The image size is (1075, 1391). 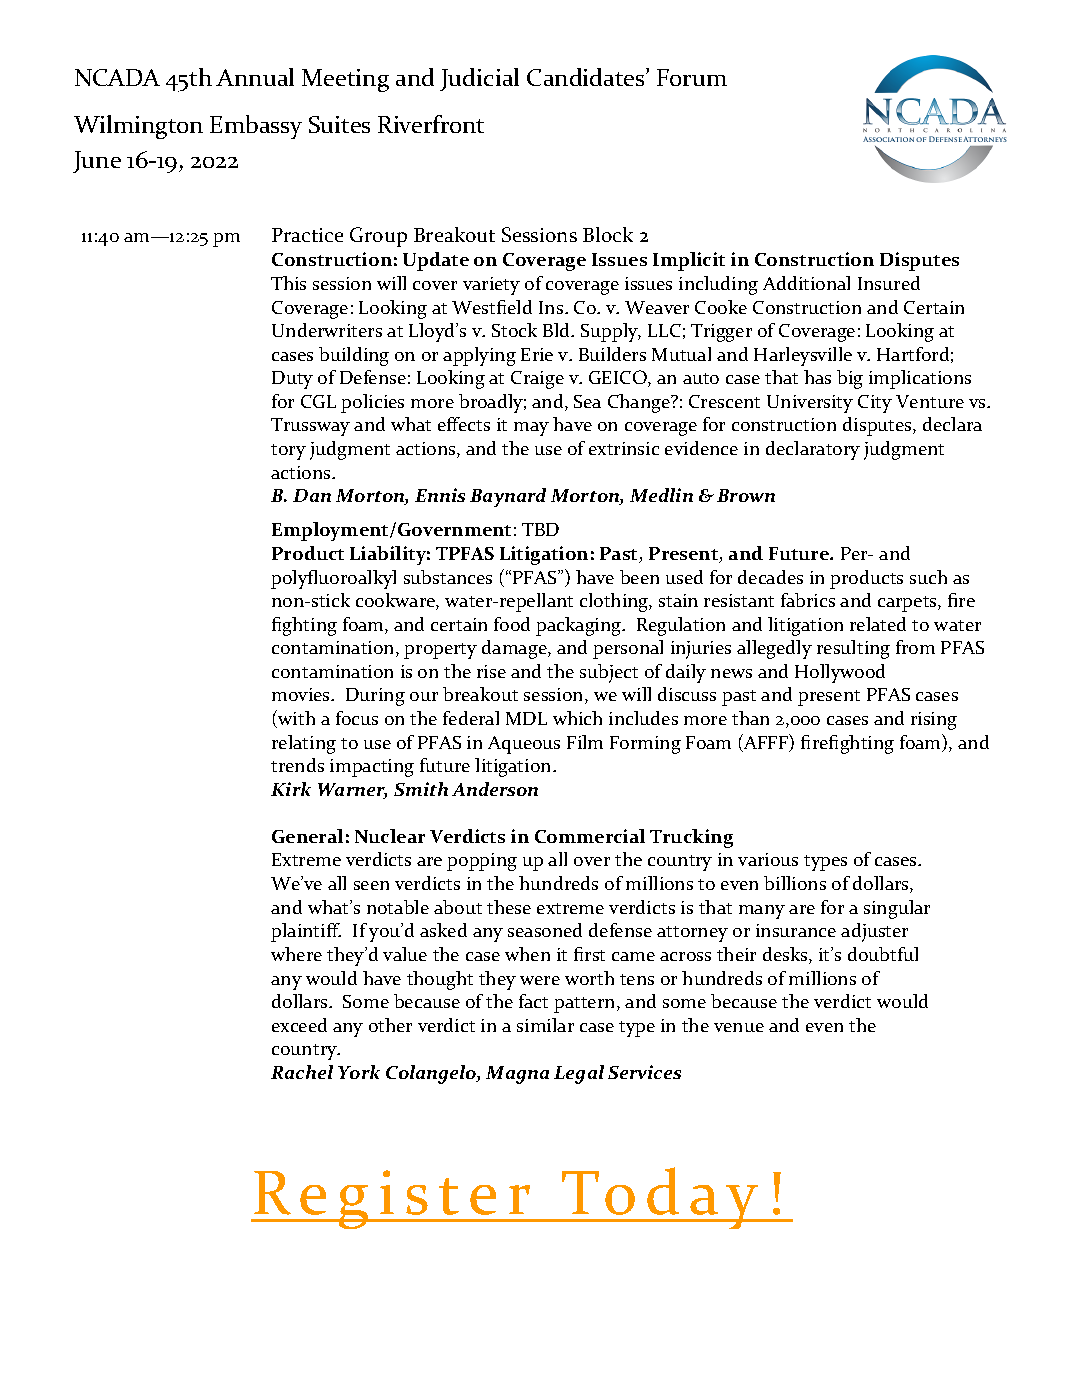 I want to click on Dan, so click(x=312, y=495).
